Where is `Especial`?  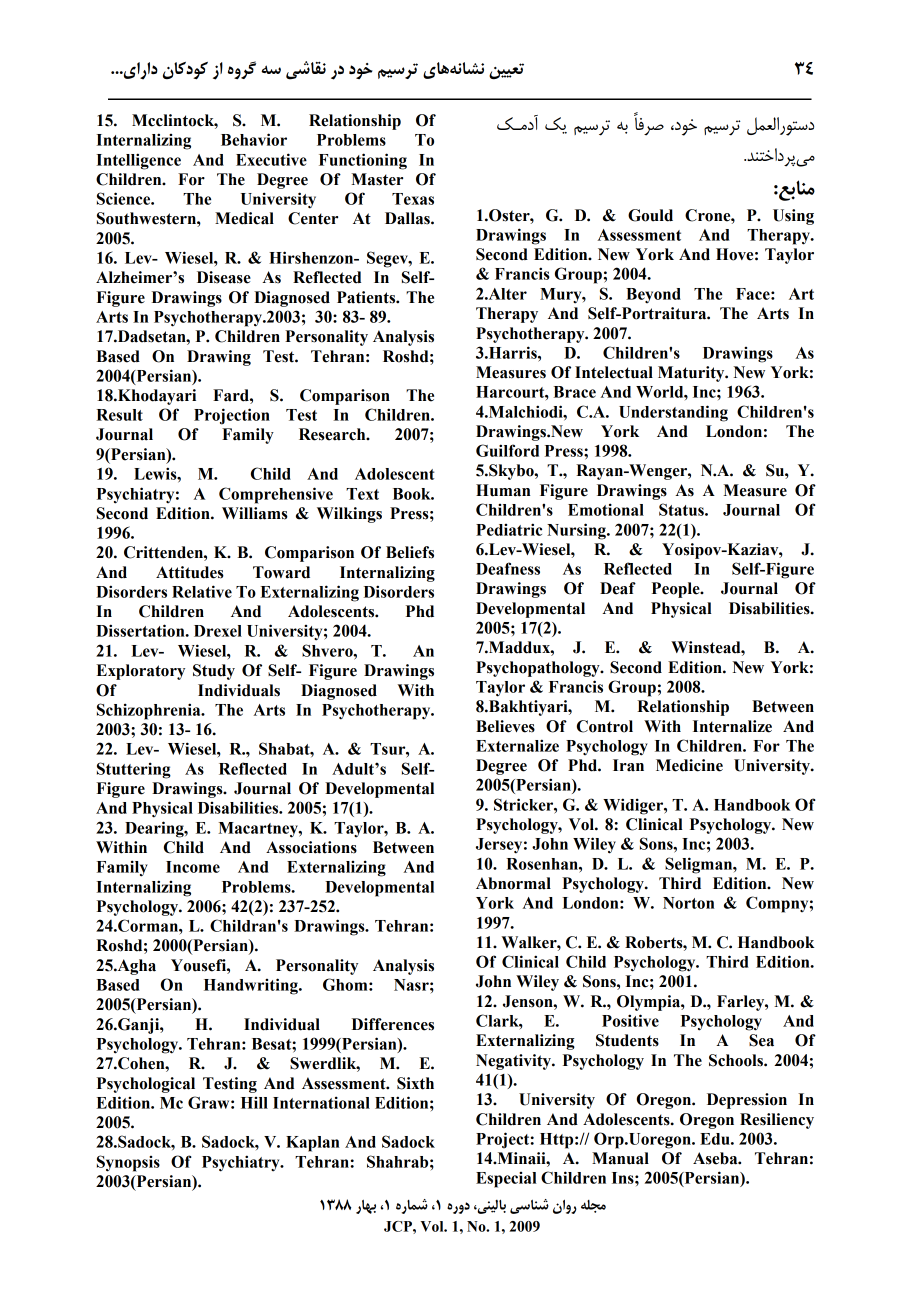 Especial is located at coordinates (506, 1180).
